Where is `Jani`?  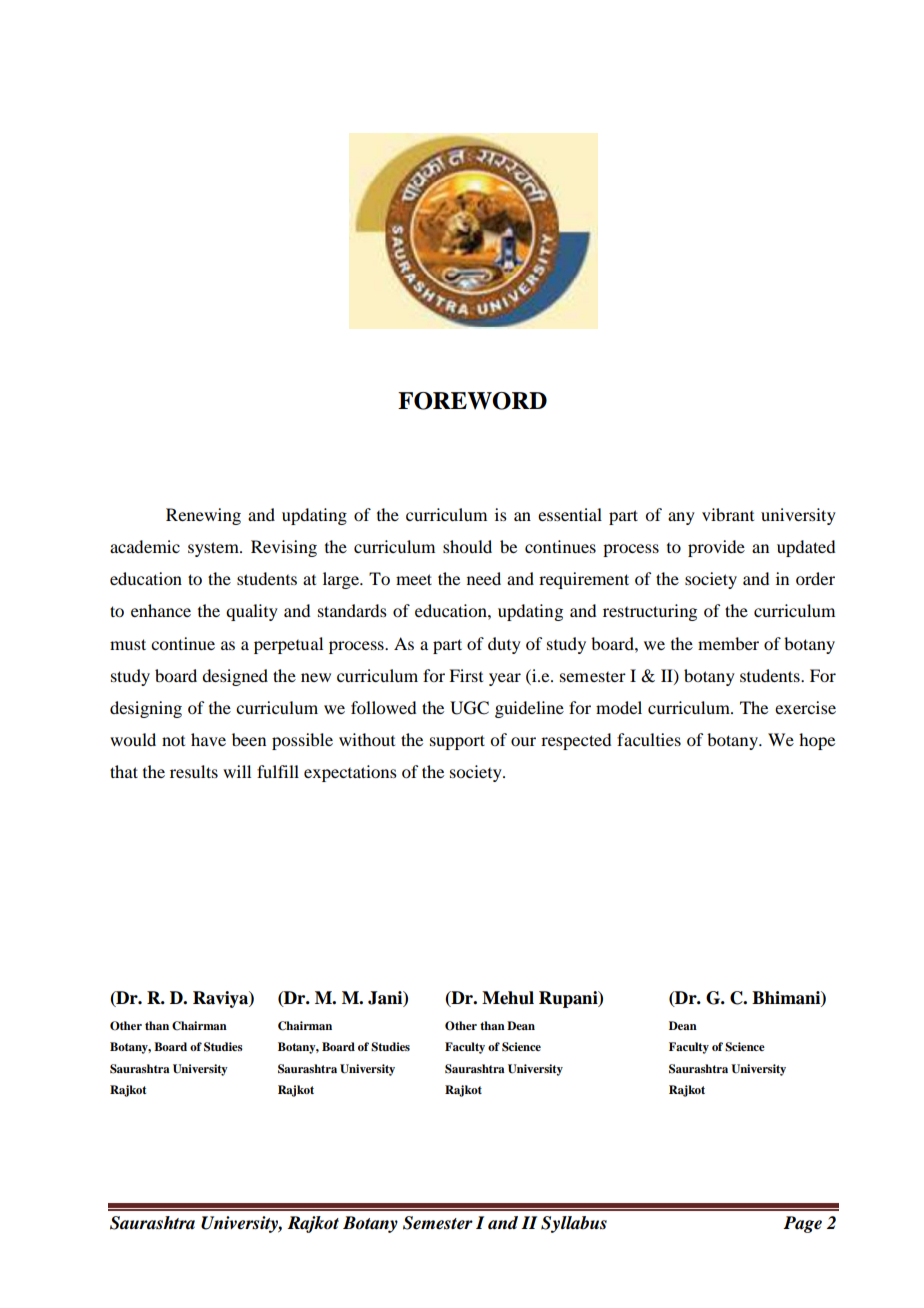 Jani is located at coordinates (386, 998).
